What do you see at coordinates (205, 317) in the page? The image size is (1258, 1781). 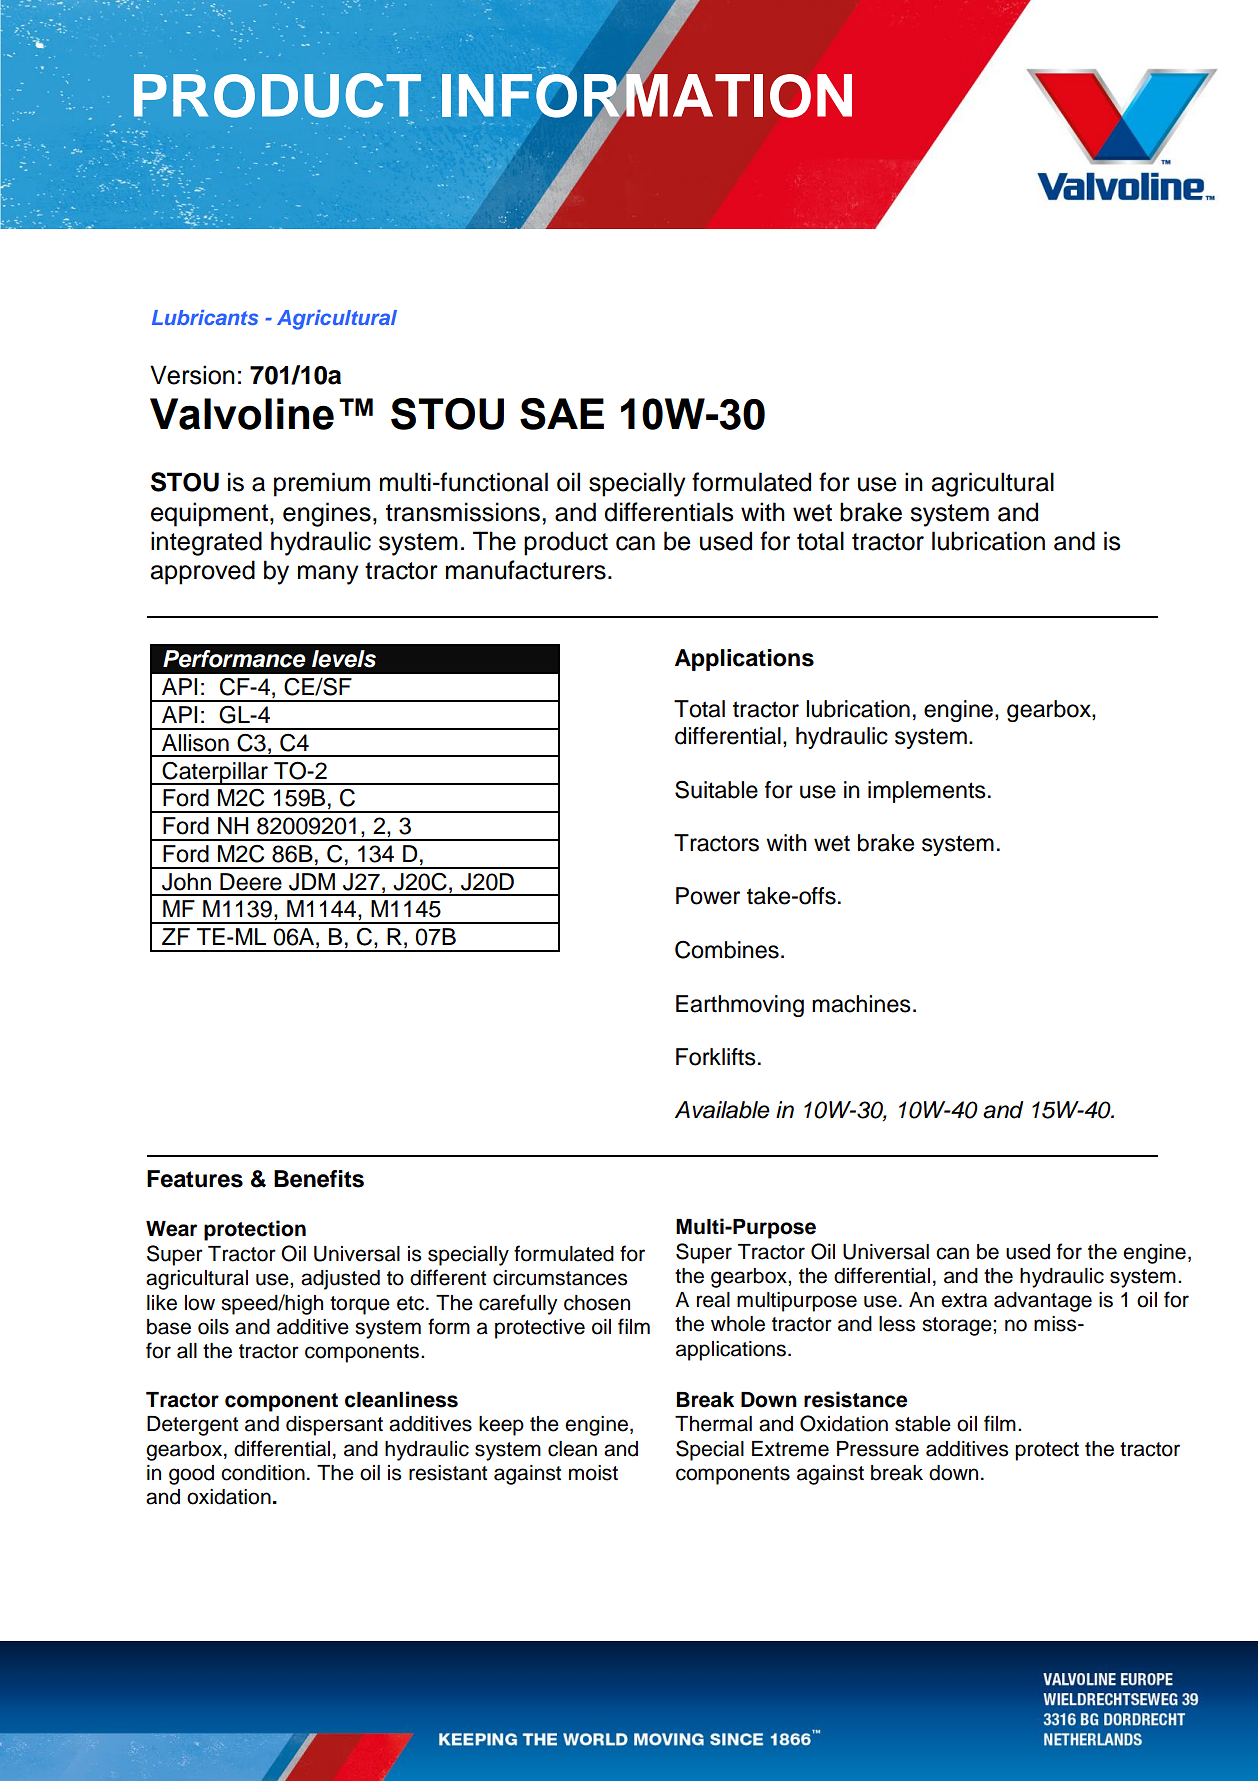 I see `Lubricants` at bounding box center [205, 317].
